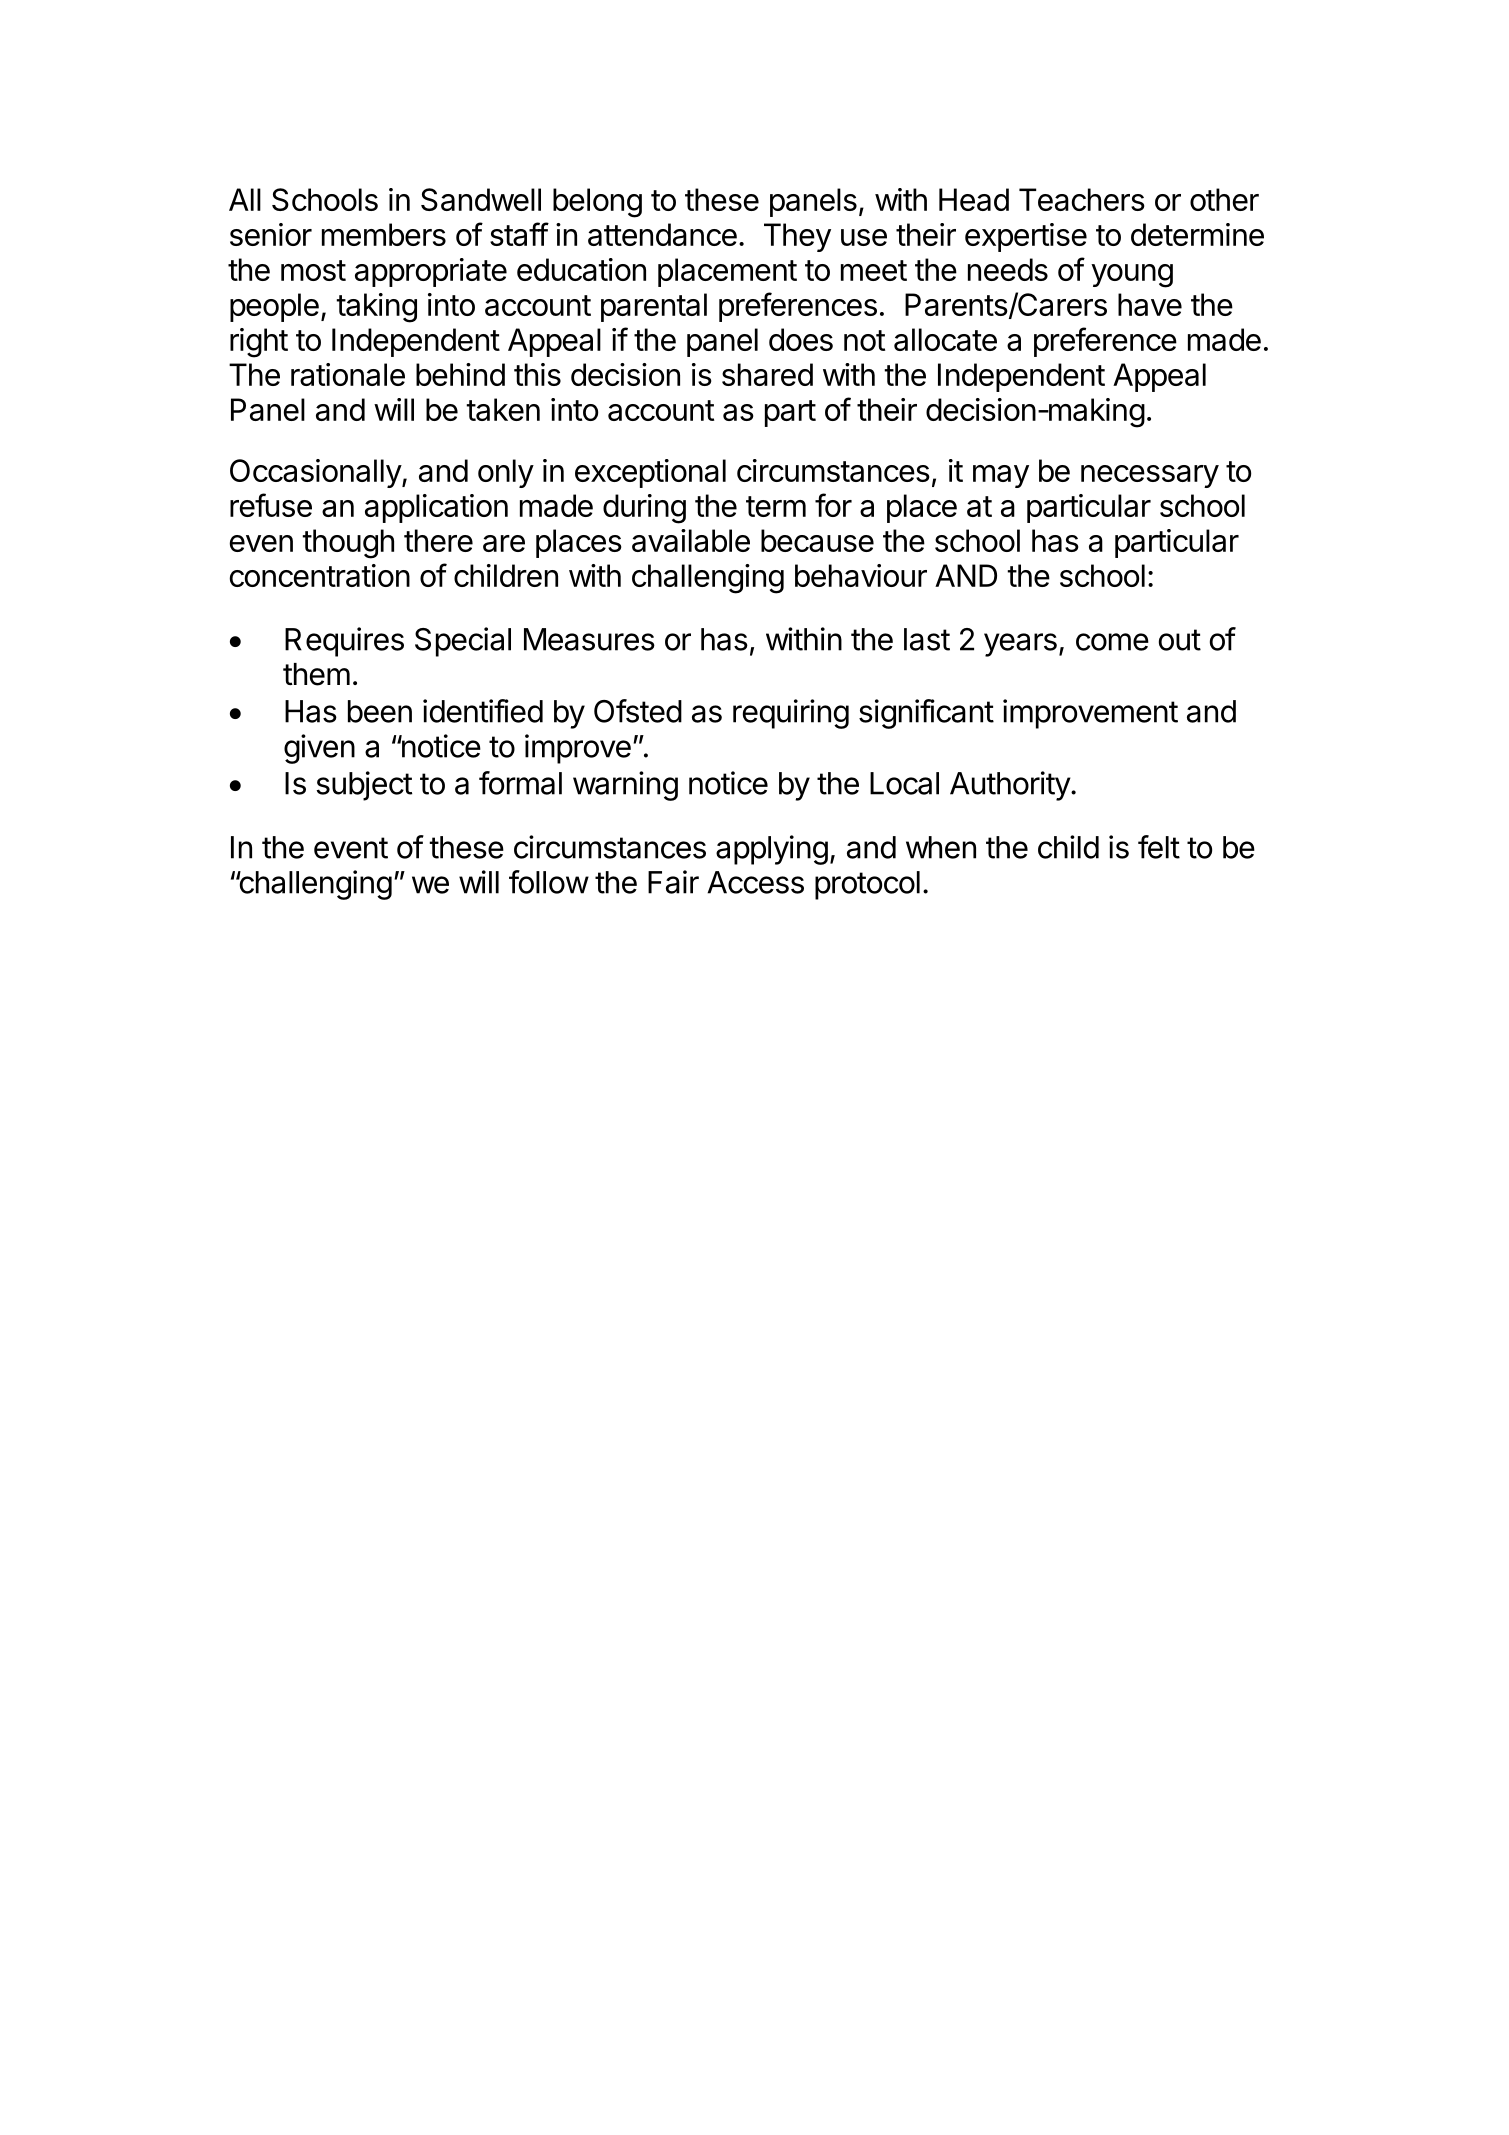 The image size is (1509, 2135). I want to click on exceptional, so click(650, 473).
